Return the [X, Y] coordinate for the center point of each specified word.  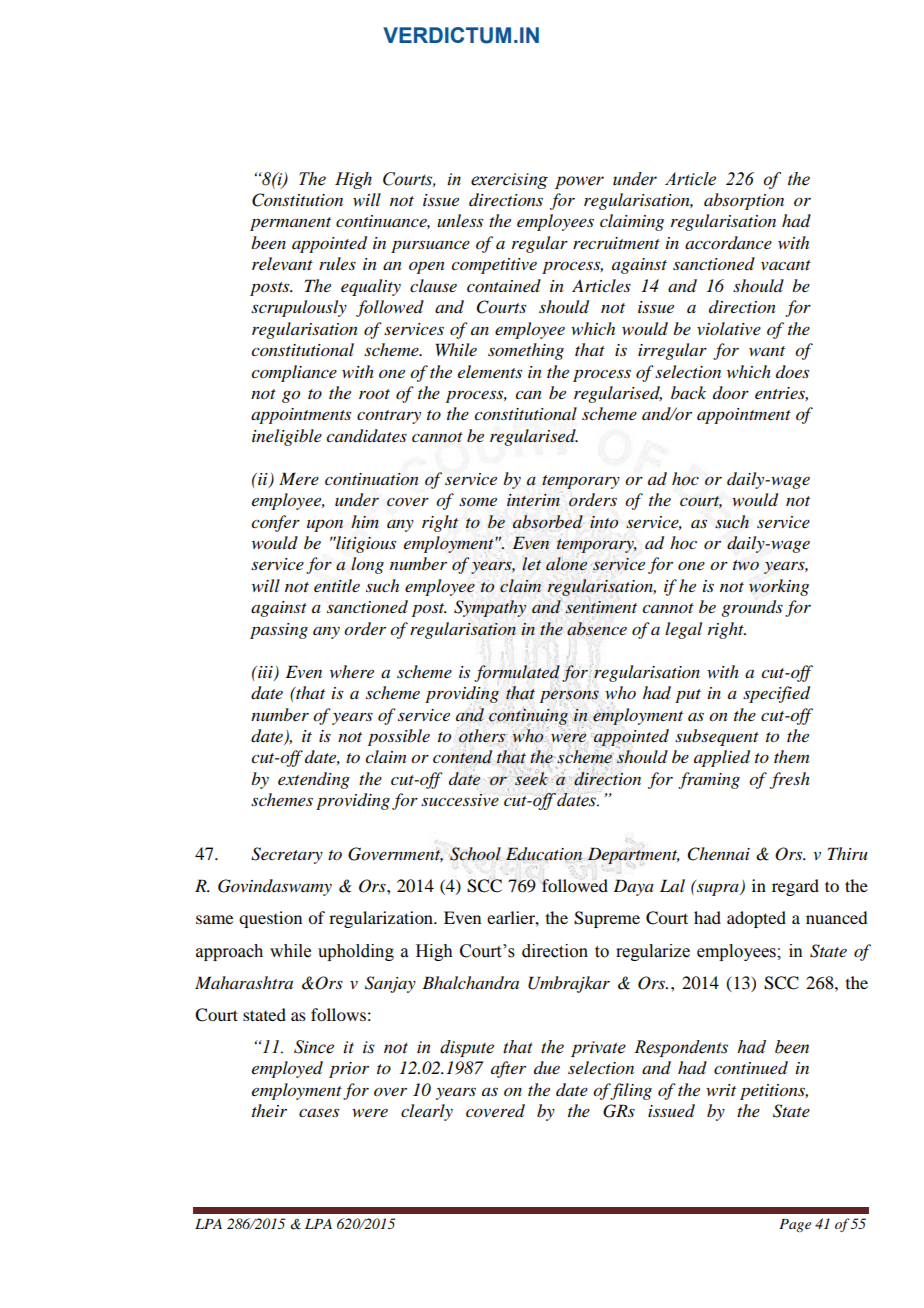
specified [776, 694]
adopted [756, 919]
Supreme [607, 919]
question [270, 919]
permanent [290, 224]
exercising [509, 181]
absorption [744, 201]
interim [533, 500]
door [731, 393]
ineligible [287, 437]
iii [265, 673]
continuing [528, 716]
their [269, 1110]
